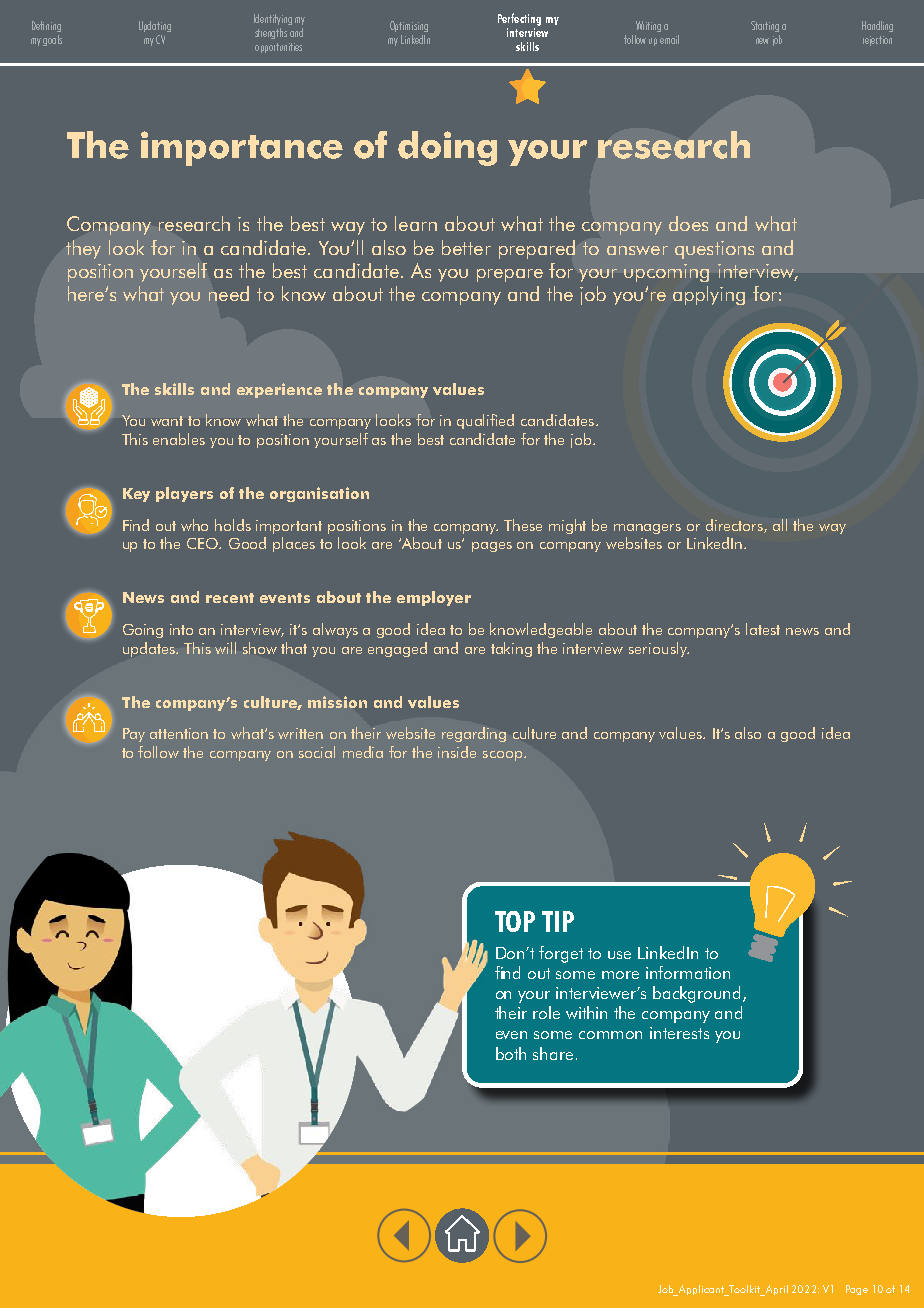 This image has height=1308, width=924. I want to click on updates, so click(150, 649).
